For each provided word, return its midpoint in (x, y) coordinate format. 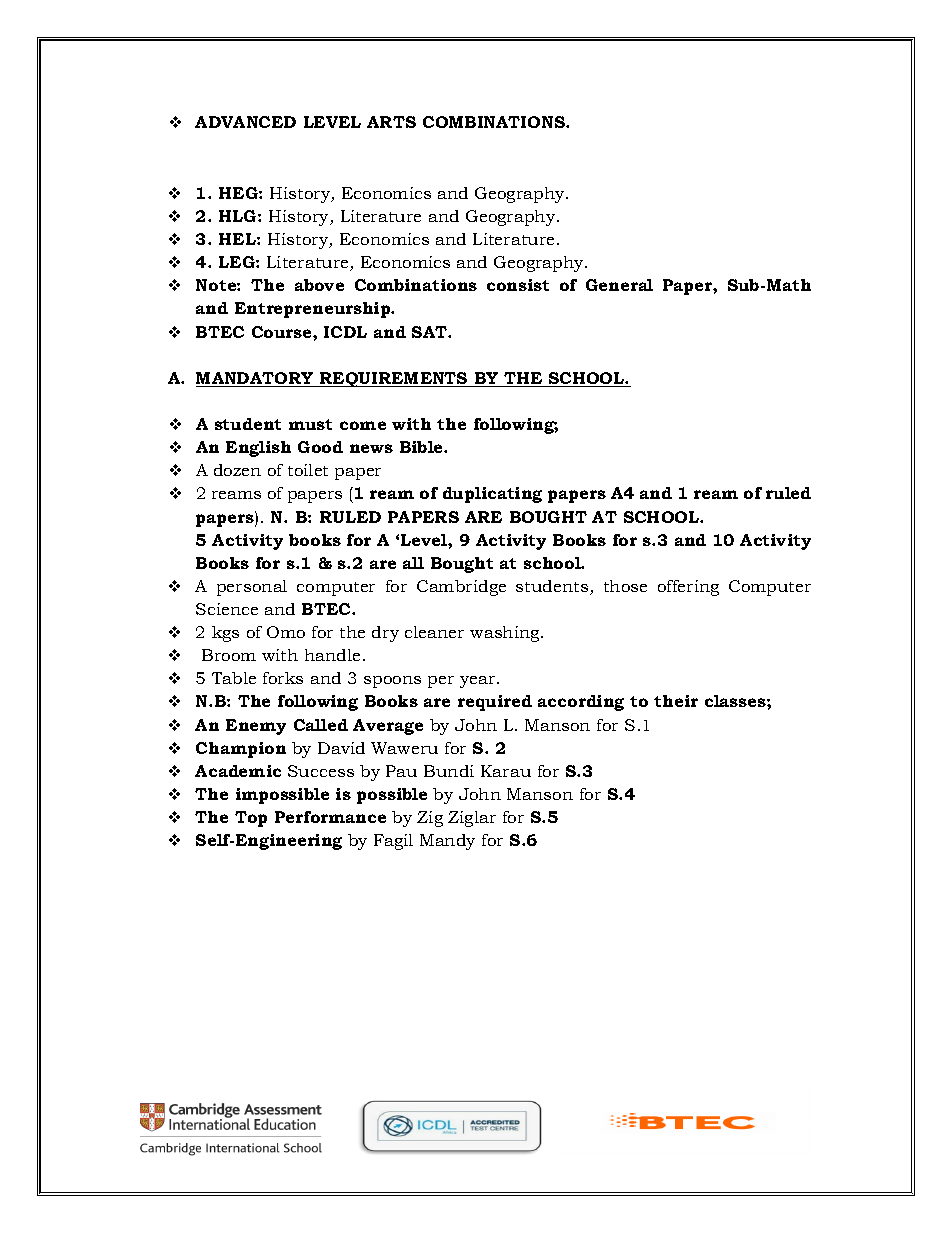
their (676, 701)
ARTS (391, 122)
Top (251, 819)
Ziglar (472, 819)
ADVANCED (245, 122)
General (619, 285)
